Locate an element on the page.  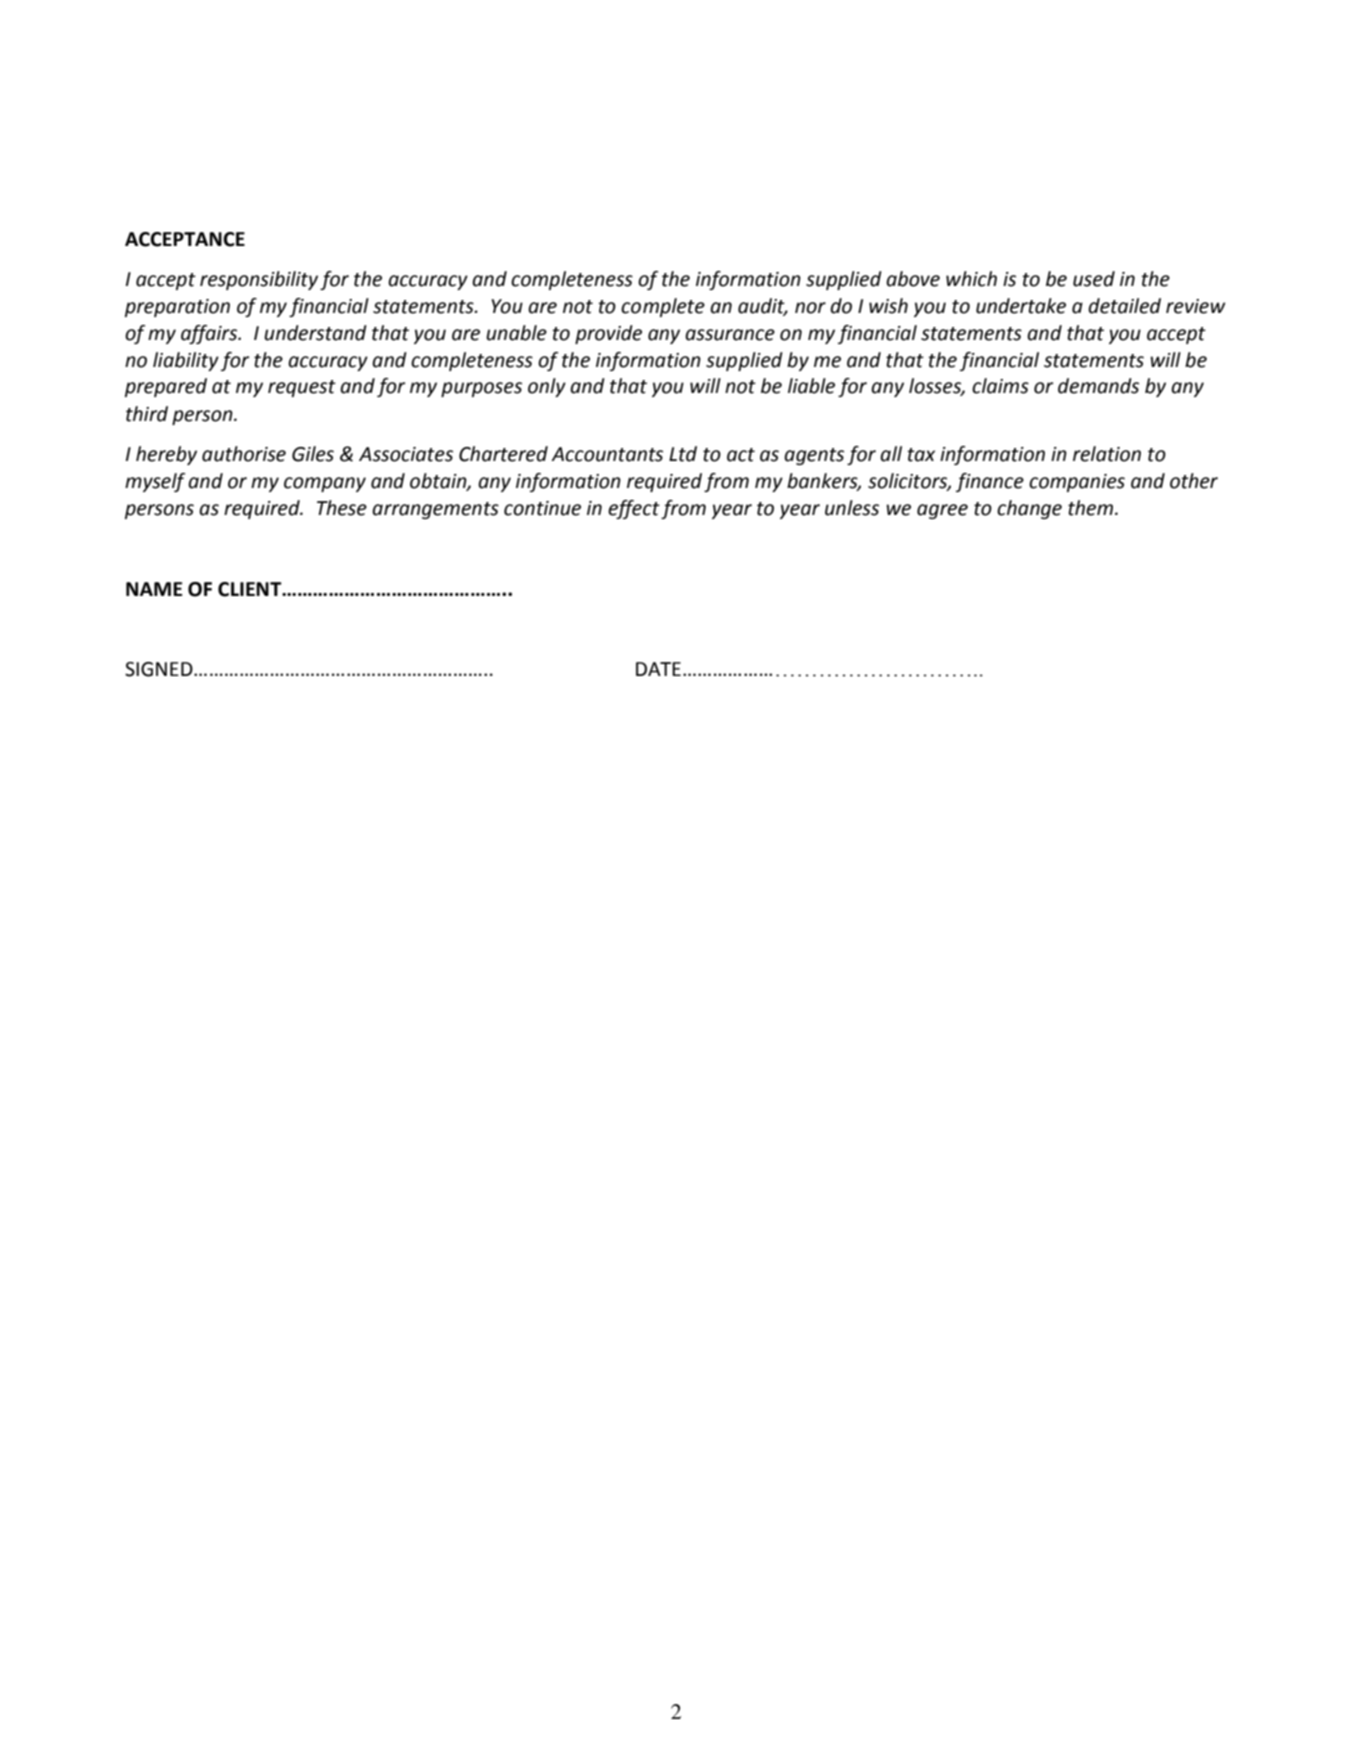
change is located at coordinates (1029, 509).
